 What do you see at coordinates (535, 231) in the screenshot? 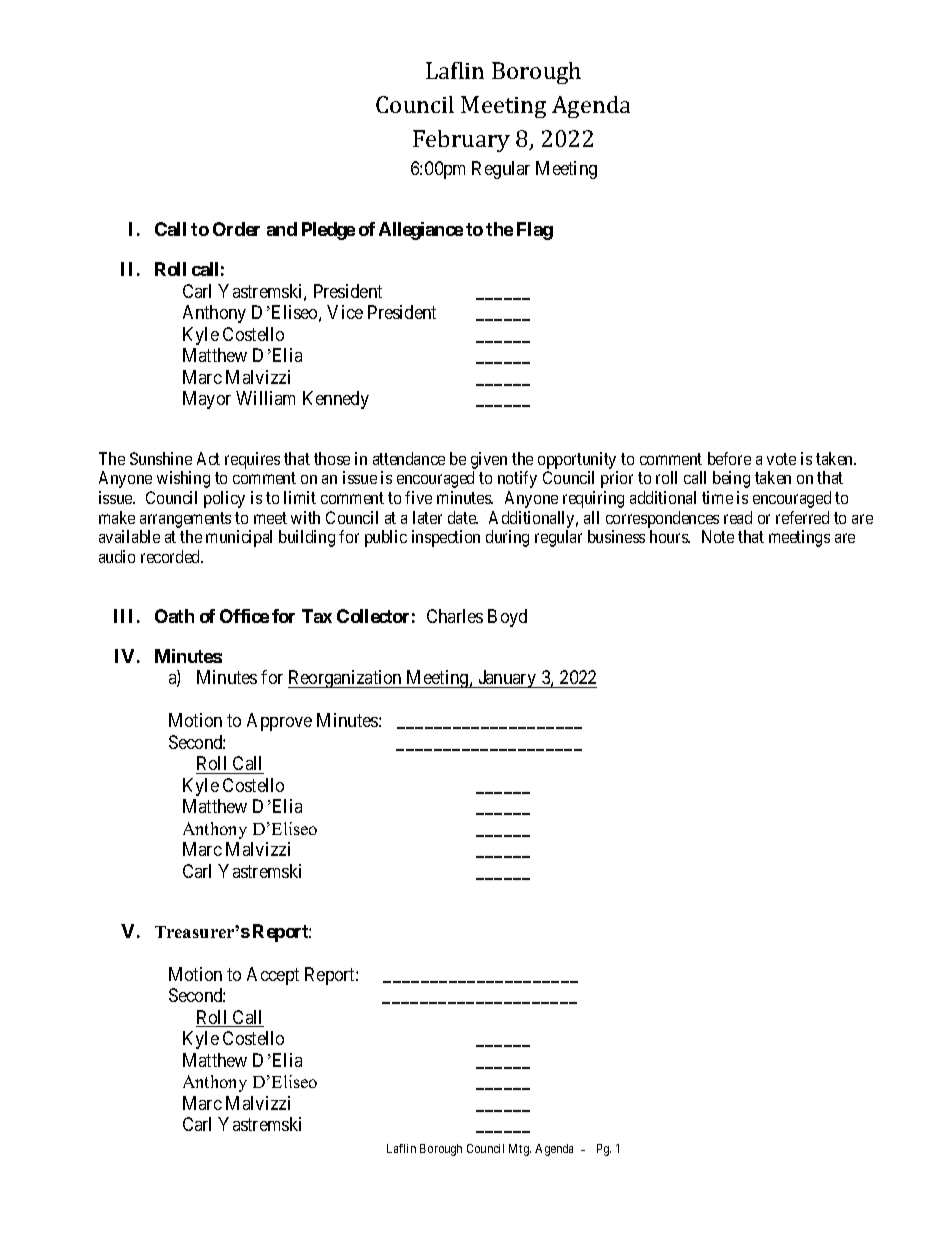
I see `Flag` at bounding box center [535, 231].
